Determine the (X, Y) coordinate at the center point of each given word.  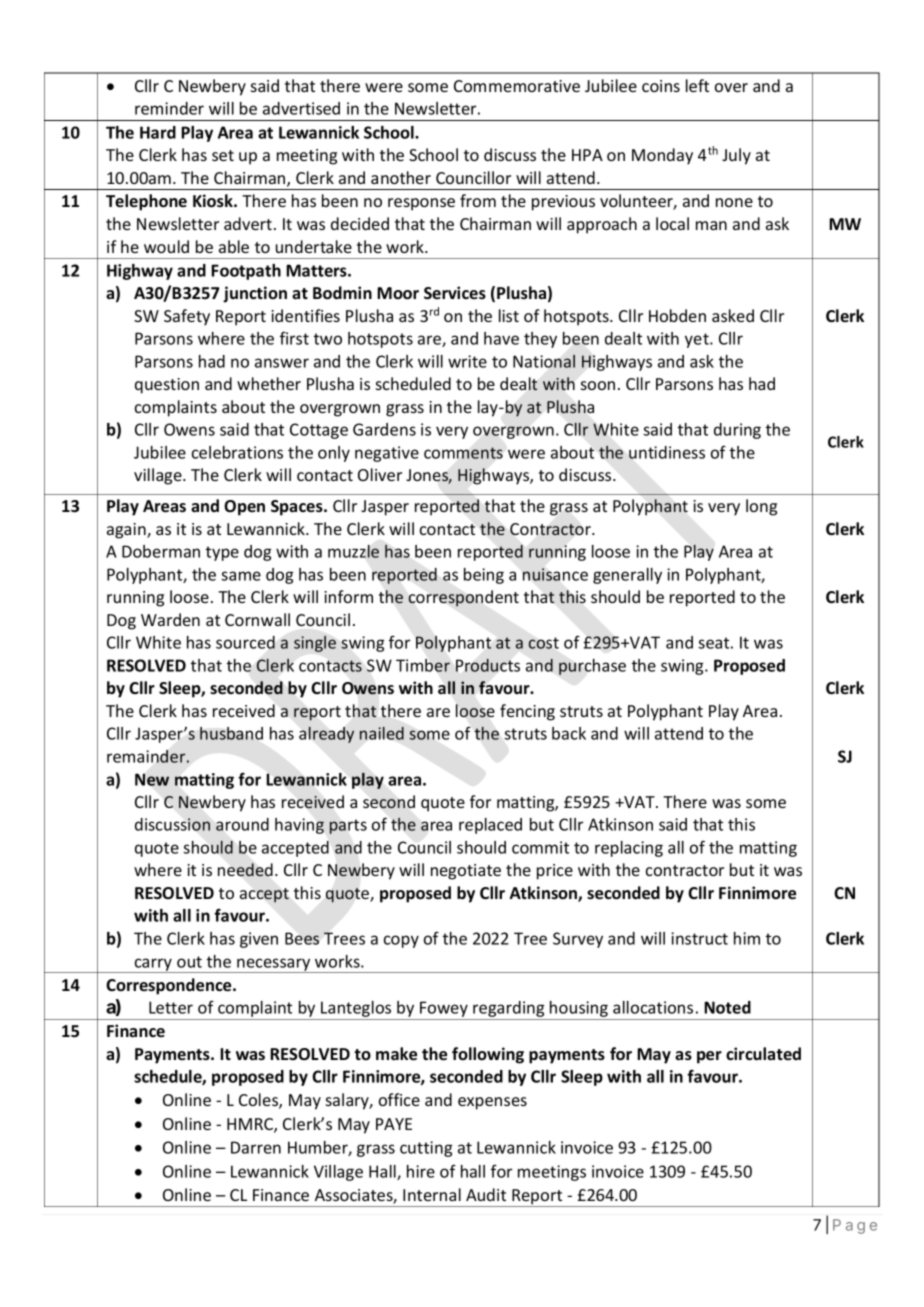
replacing (629, 849)
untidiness (667, 452)
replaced (490, 826)
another (401, 177)
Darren (256, 1147)
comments (463, 453)
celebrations (237, 452)
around (242, 824)
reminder (169, 108)
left (697, 85)
